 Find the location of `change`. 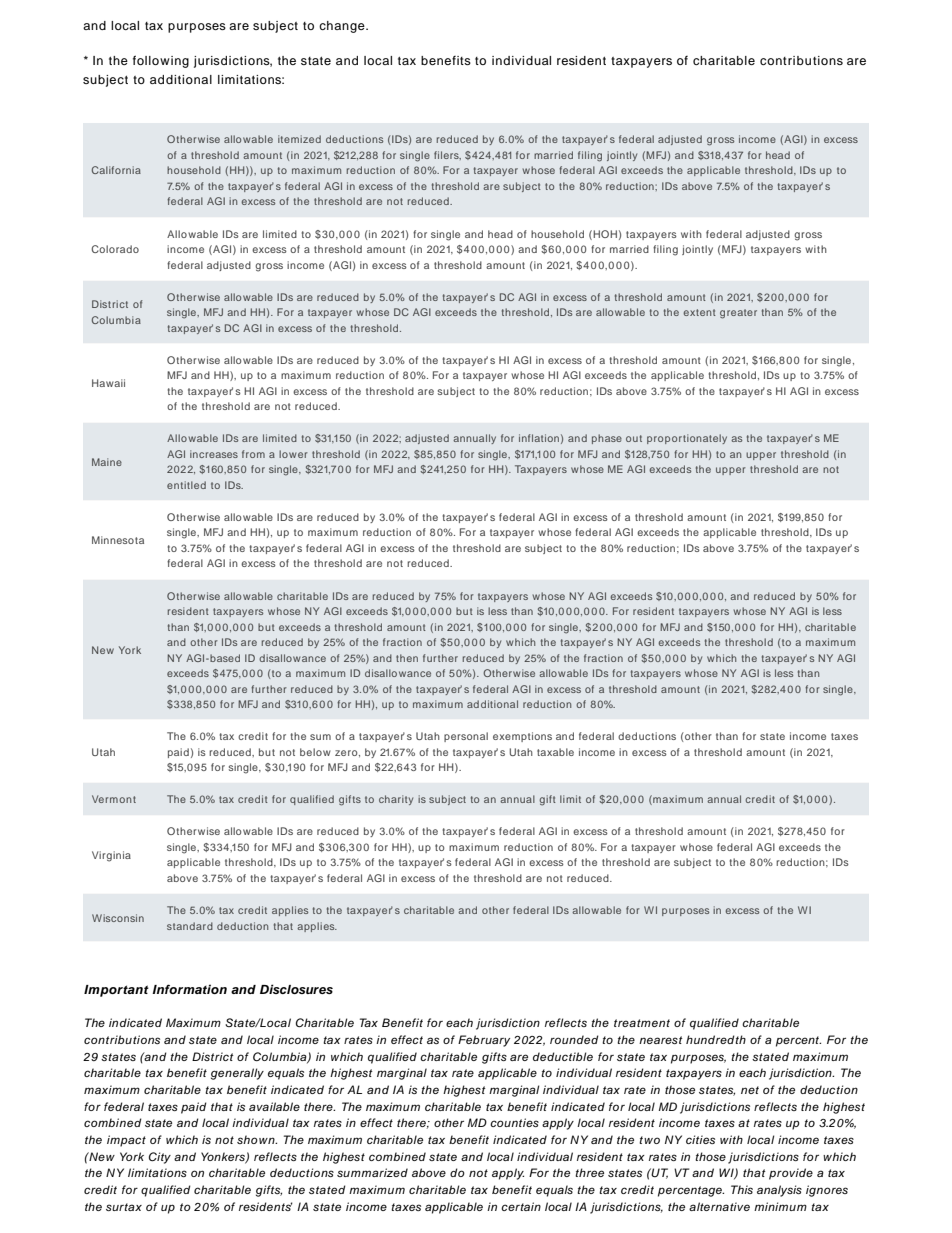

change is located at coordinates (343, 27).
